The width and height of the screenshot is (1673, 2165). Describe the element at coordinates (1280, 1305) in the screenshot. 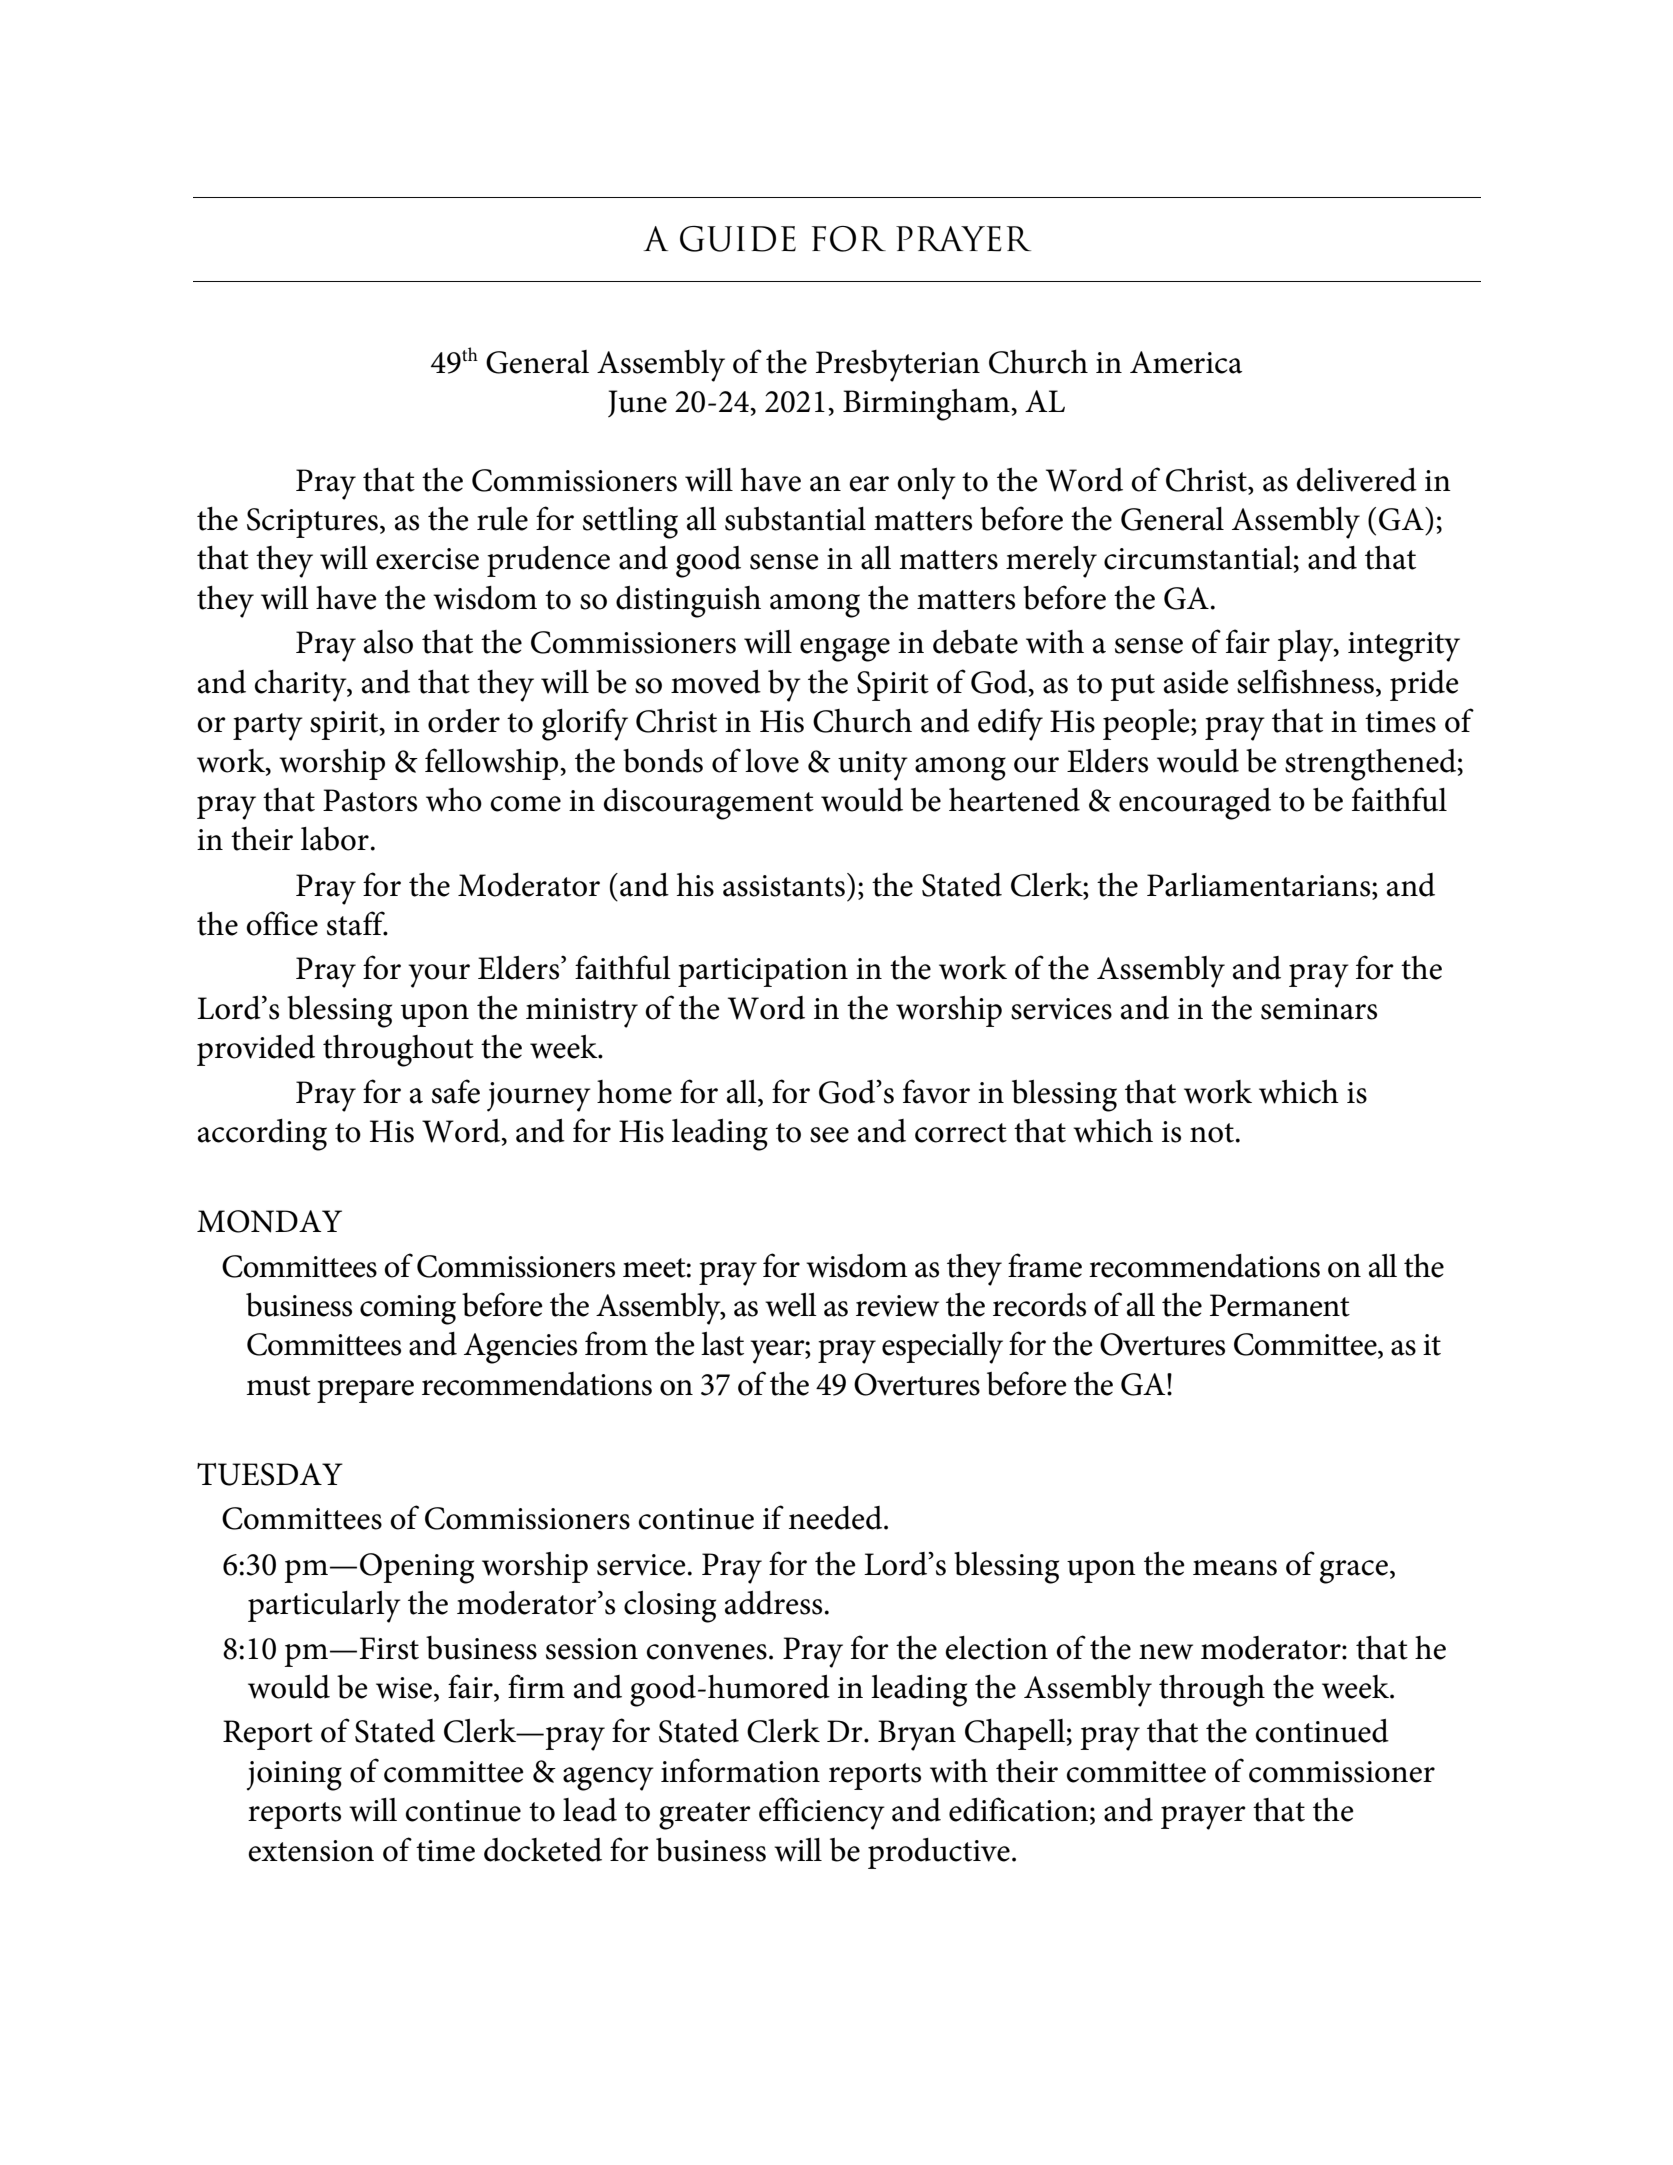

I see `Permanent` at that location.
